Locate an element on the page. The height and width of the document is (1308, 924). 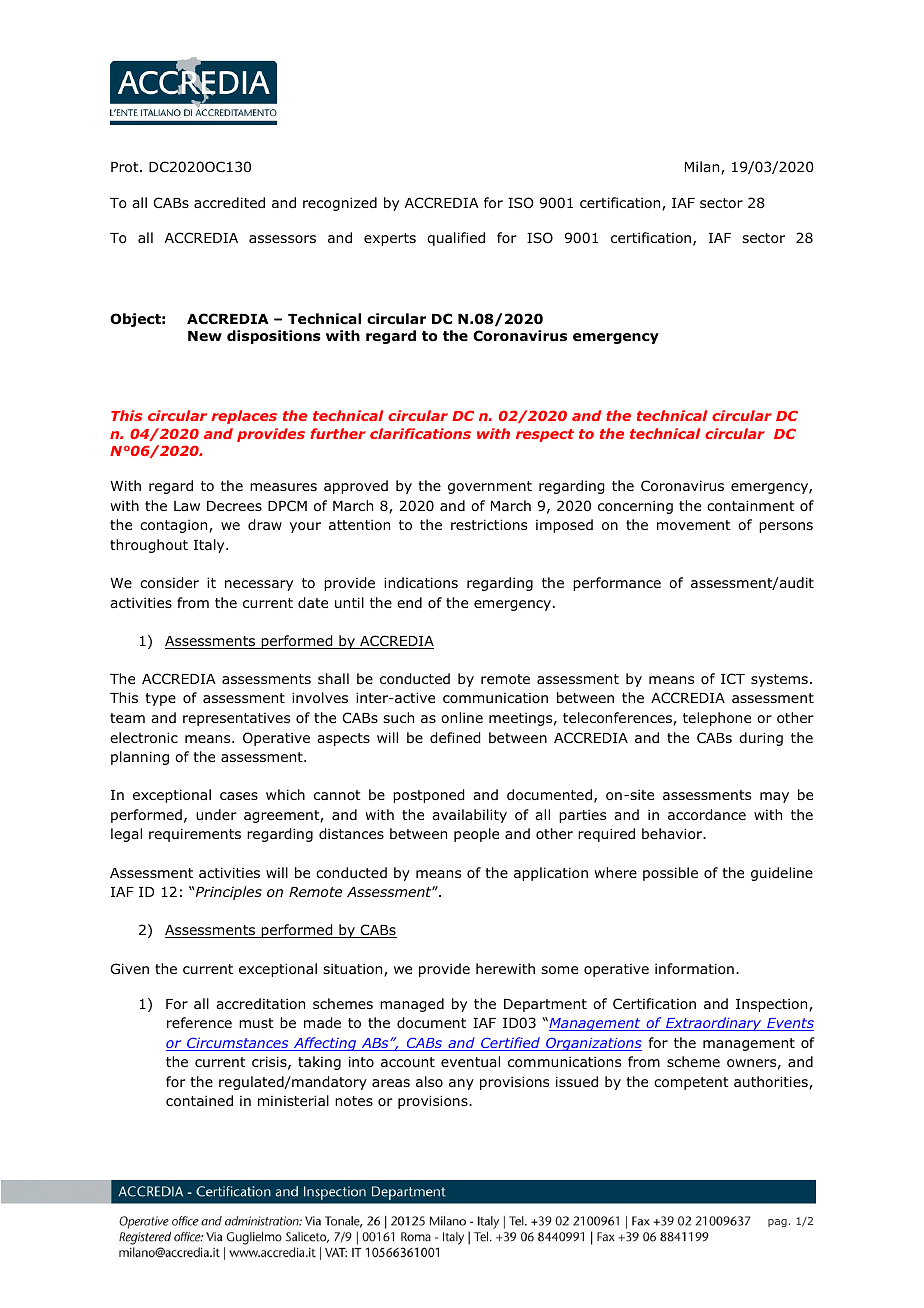
replaces is located at coordinates (244, 417).
